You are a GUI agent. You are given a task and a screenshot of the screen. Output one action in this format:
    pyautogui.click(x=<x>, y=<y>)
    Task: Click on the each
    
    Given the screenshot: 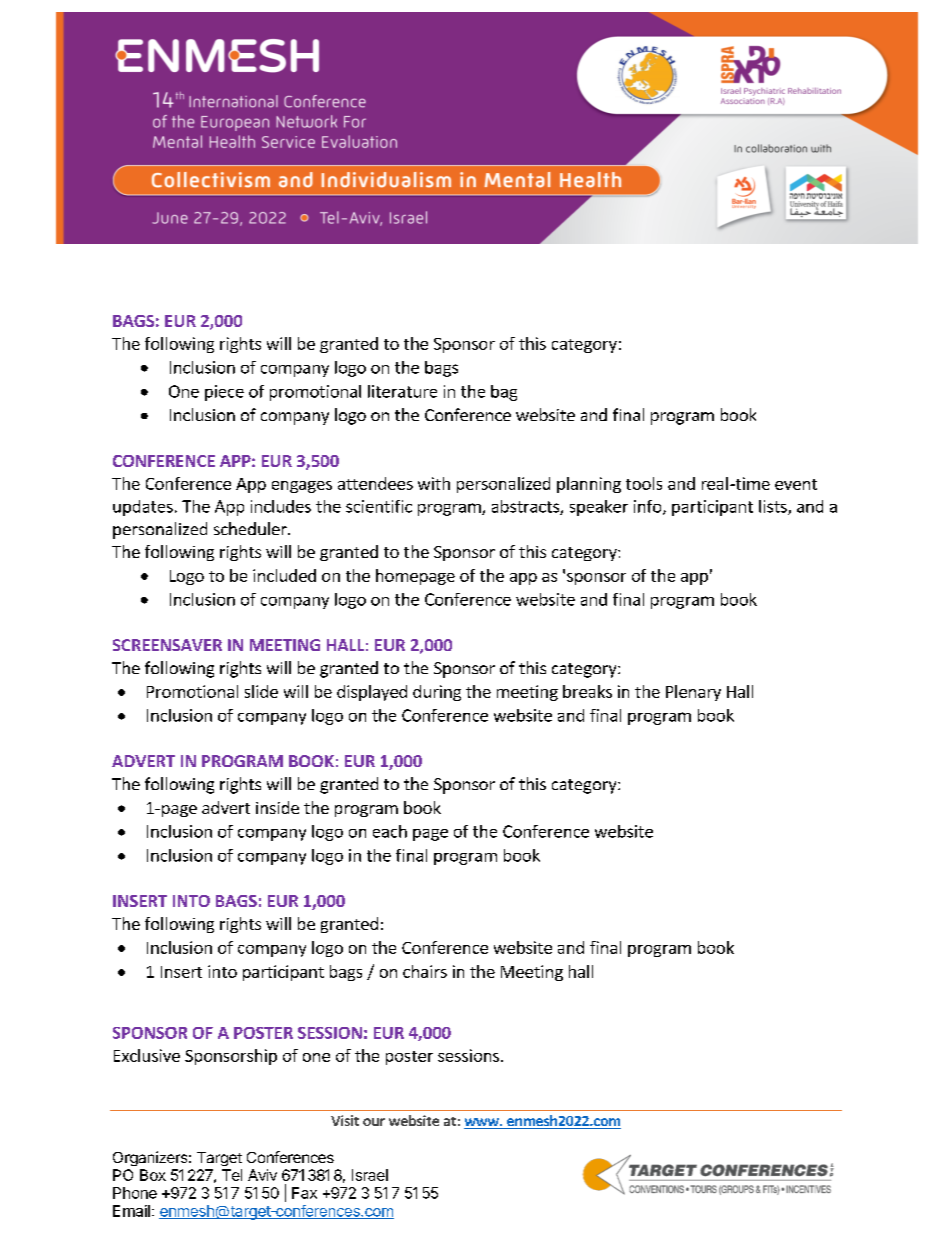 What is the action you would take?
    pyautogui.click(x=390, y=831)
